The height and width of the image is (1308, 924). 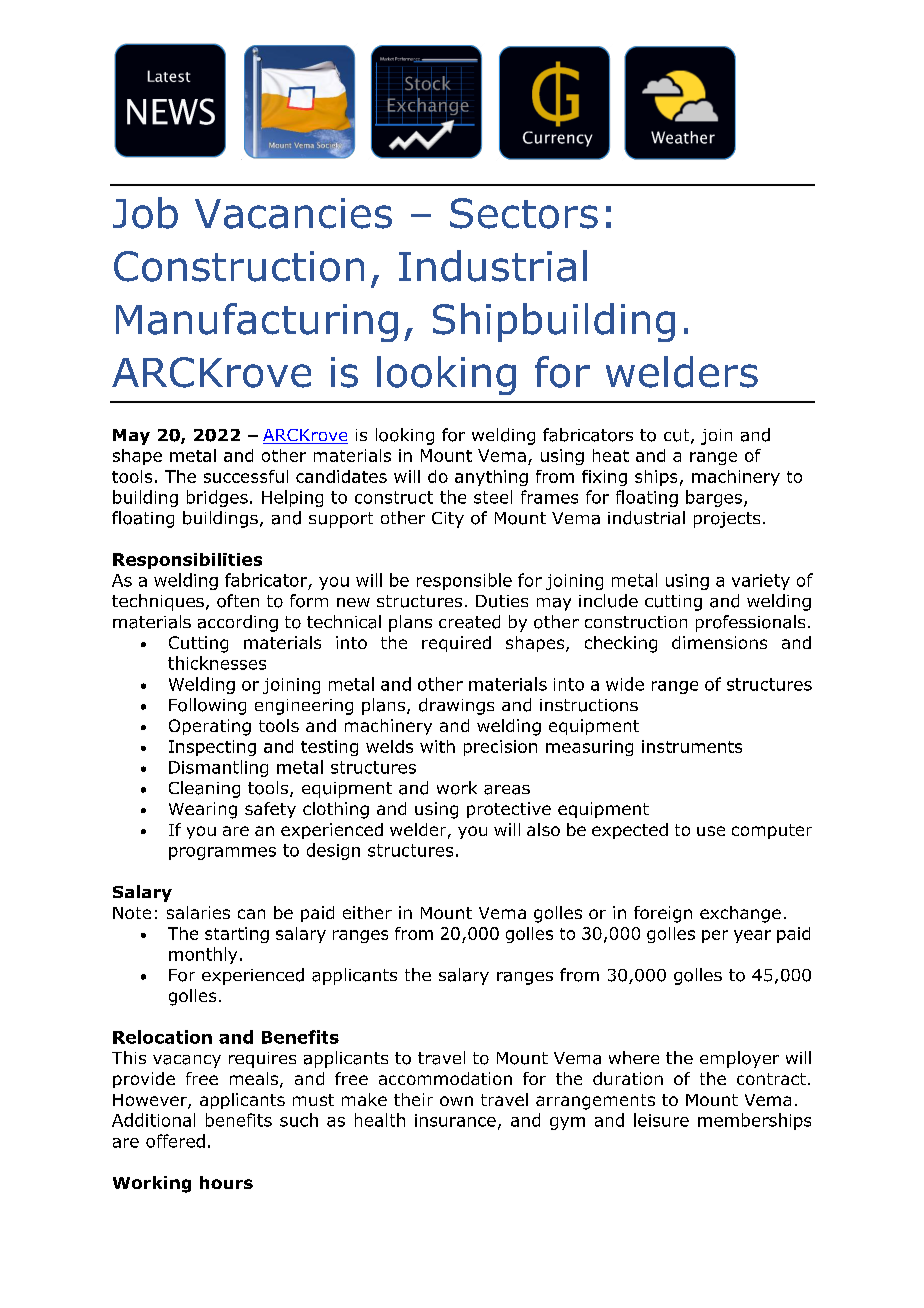 I want to click on offered, so click(x=175, y=1141).
